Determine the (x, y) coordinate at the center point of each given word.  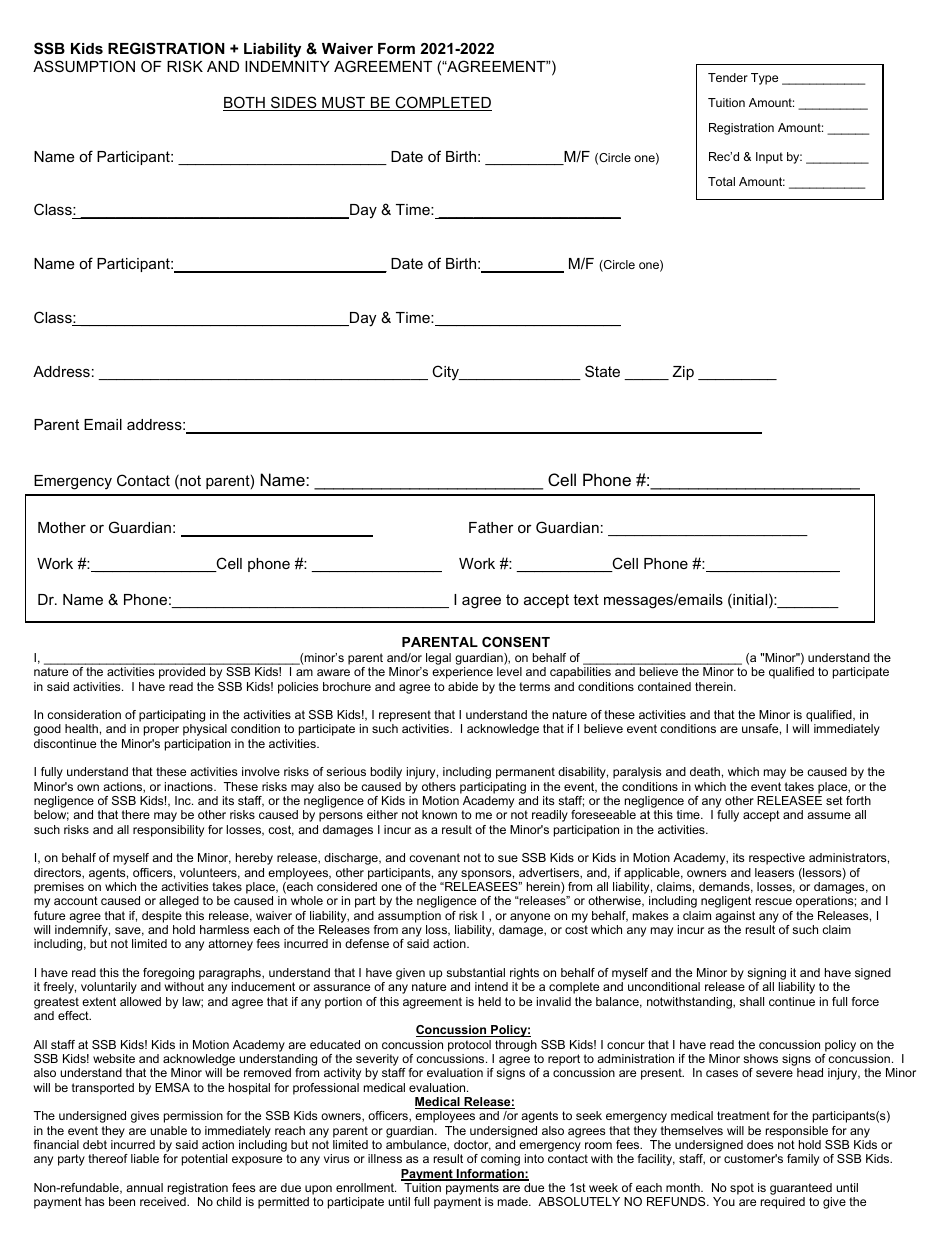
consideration (84, 714)
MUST (344, 103)
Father (491, 527)
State (602, 371)
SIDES (294, 103)
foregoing (168, 975)
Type (764, 79)
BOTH (245, 103)
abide (463, 686)
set (834, 800)
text (586, 599)
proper (161, 731)
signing (766, 975)
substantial (475, 972)
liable (145, 1158)
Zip (683, 373)
